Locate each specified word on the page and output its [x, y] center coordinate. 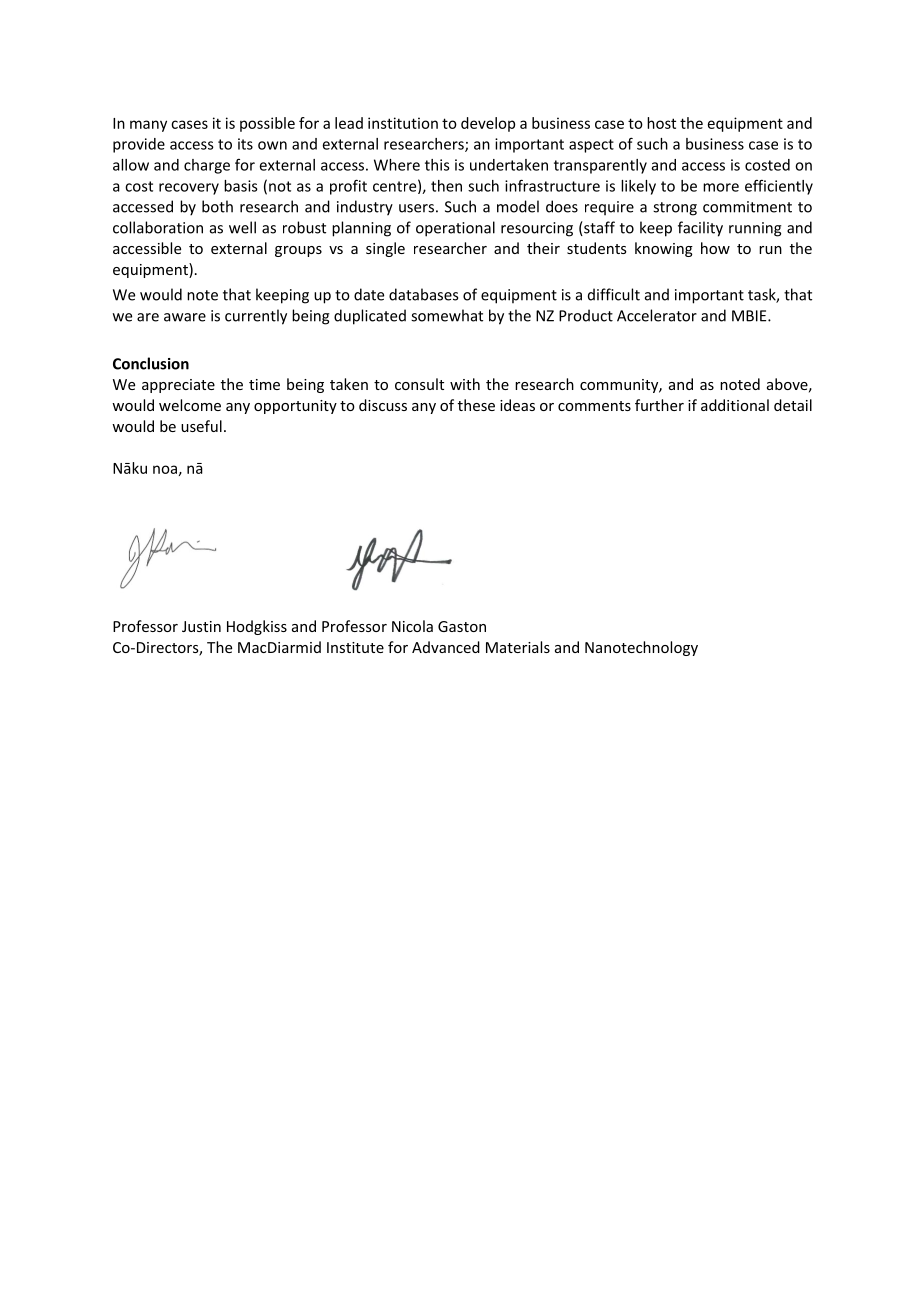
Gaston [462, 626]
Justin [201, 626]
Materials [518, 647]
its [245, 144]
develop [488, 124]
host [661, 123]
